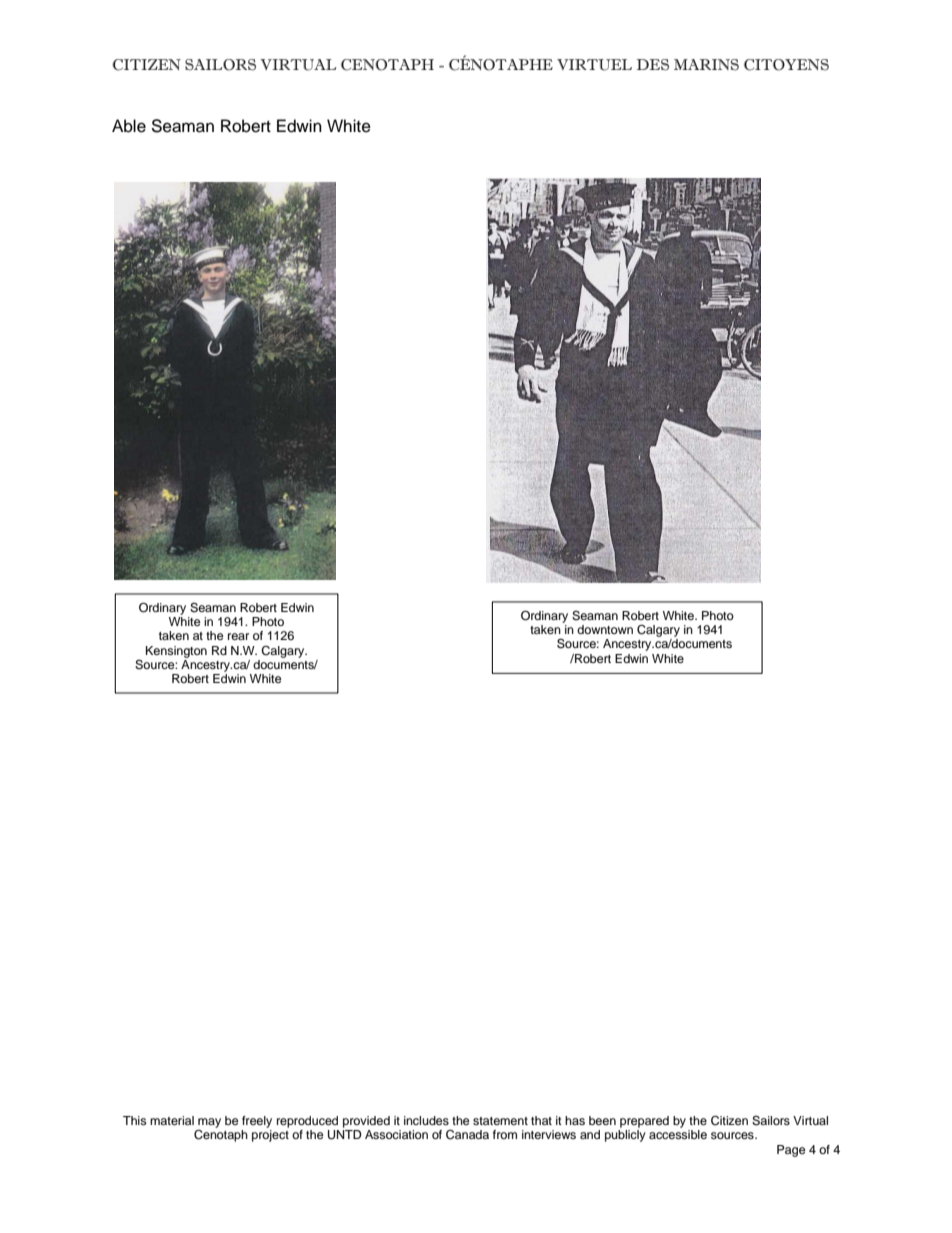 Image resolution: width=952 pixels, height=1233 pixels. I want to click on includes, so click(426, 1120).
